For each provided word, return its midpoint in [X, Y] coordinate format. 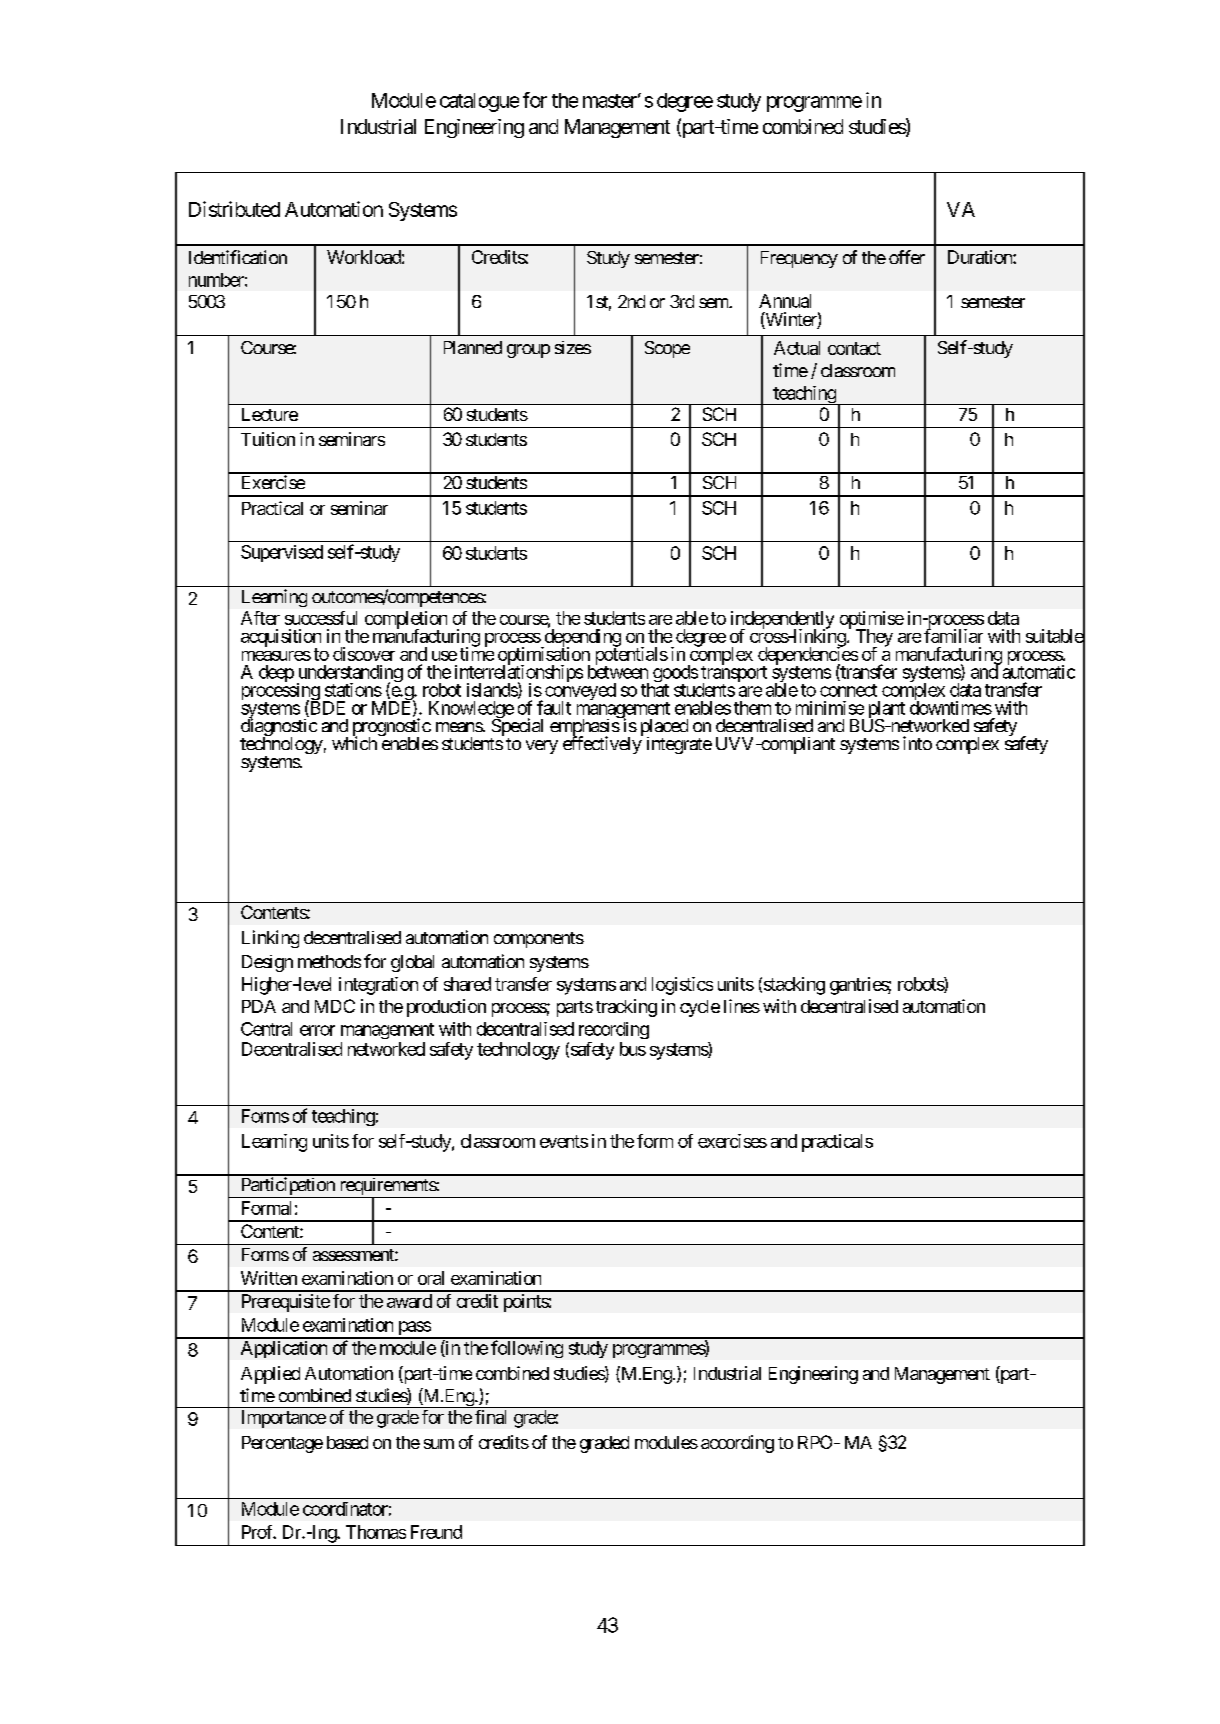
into [917, 743]
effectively [603, 744]
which [354, 742]
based [347, 1442]
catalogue [479, 102]
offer [907, 257]
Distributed [234, 209]
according [737, 1444]
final [490, 1417]
